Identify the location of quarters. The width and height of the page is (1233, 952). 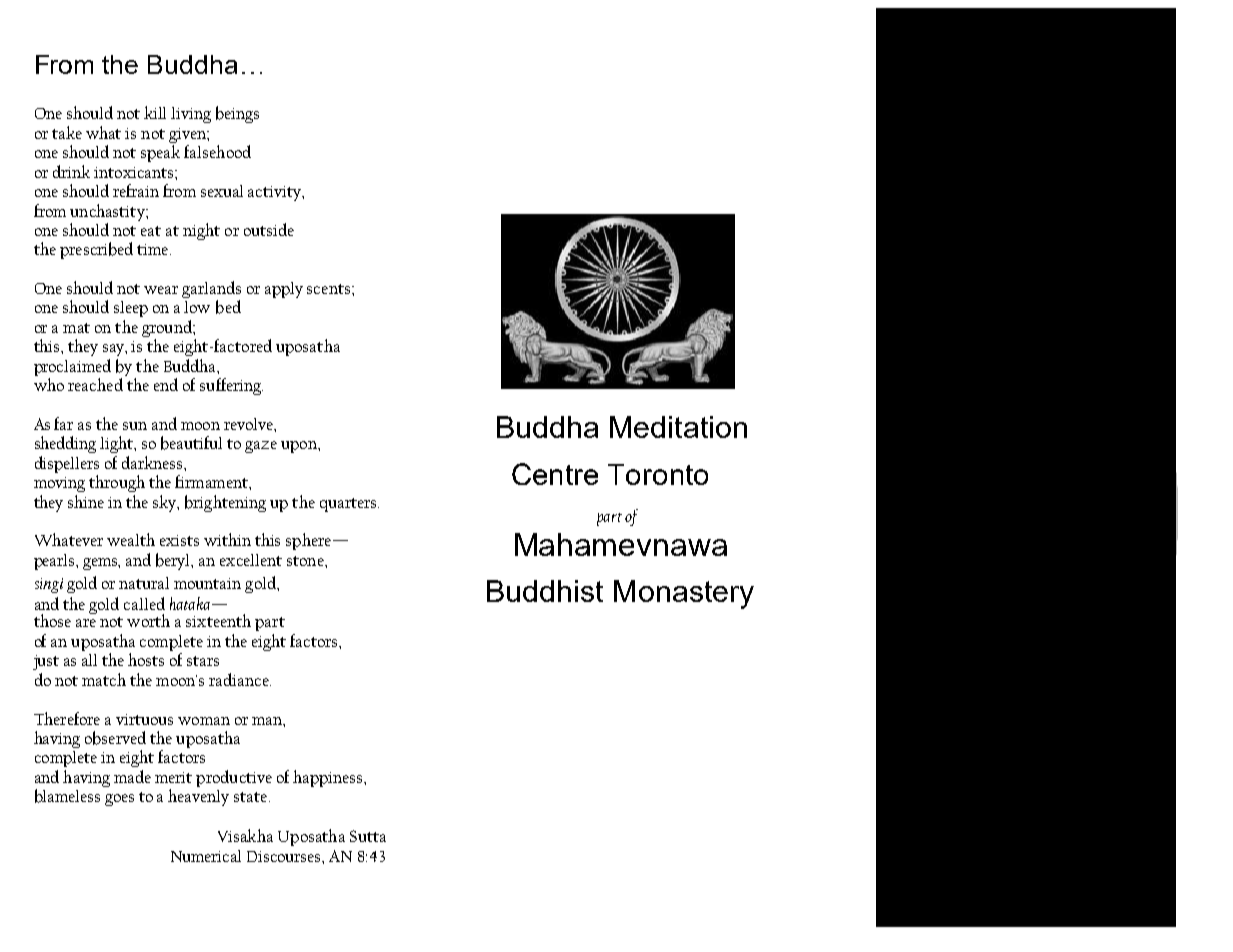
(349, 505).
